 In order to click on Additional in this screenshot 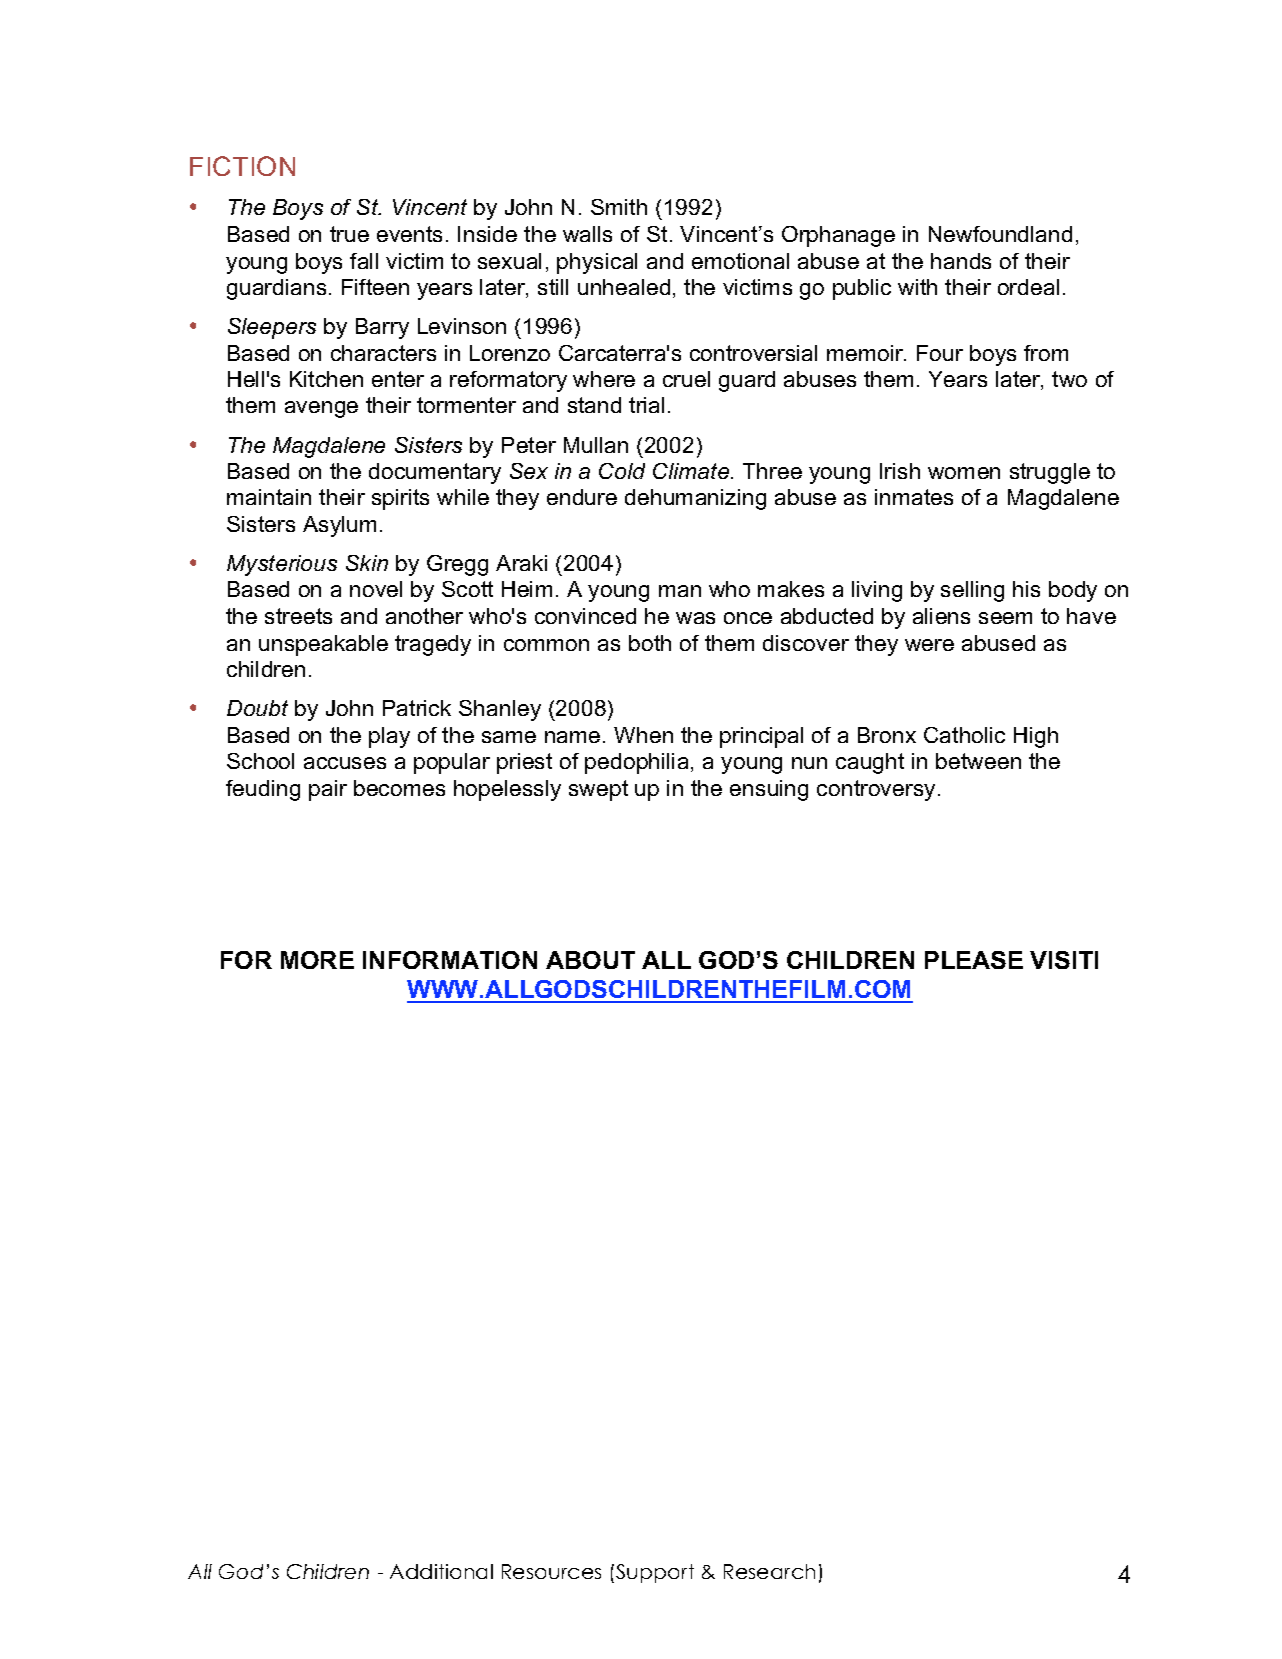, I will do `click(441, 1571)`.
